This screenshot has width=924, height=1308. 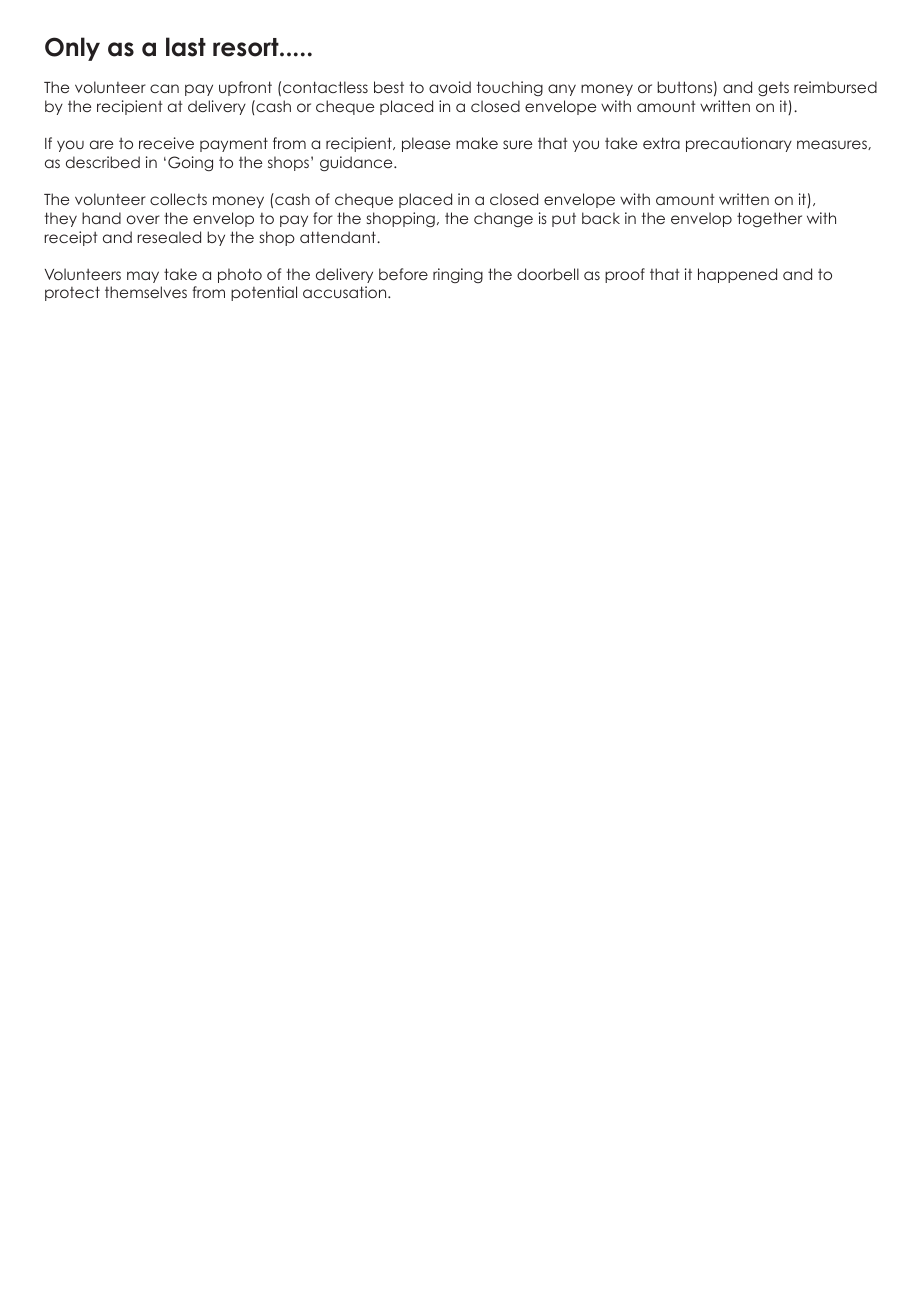 I want to click on guidance, so click(x=357, y=163).
